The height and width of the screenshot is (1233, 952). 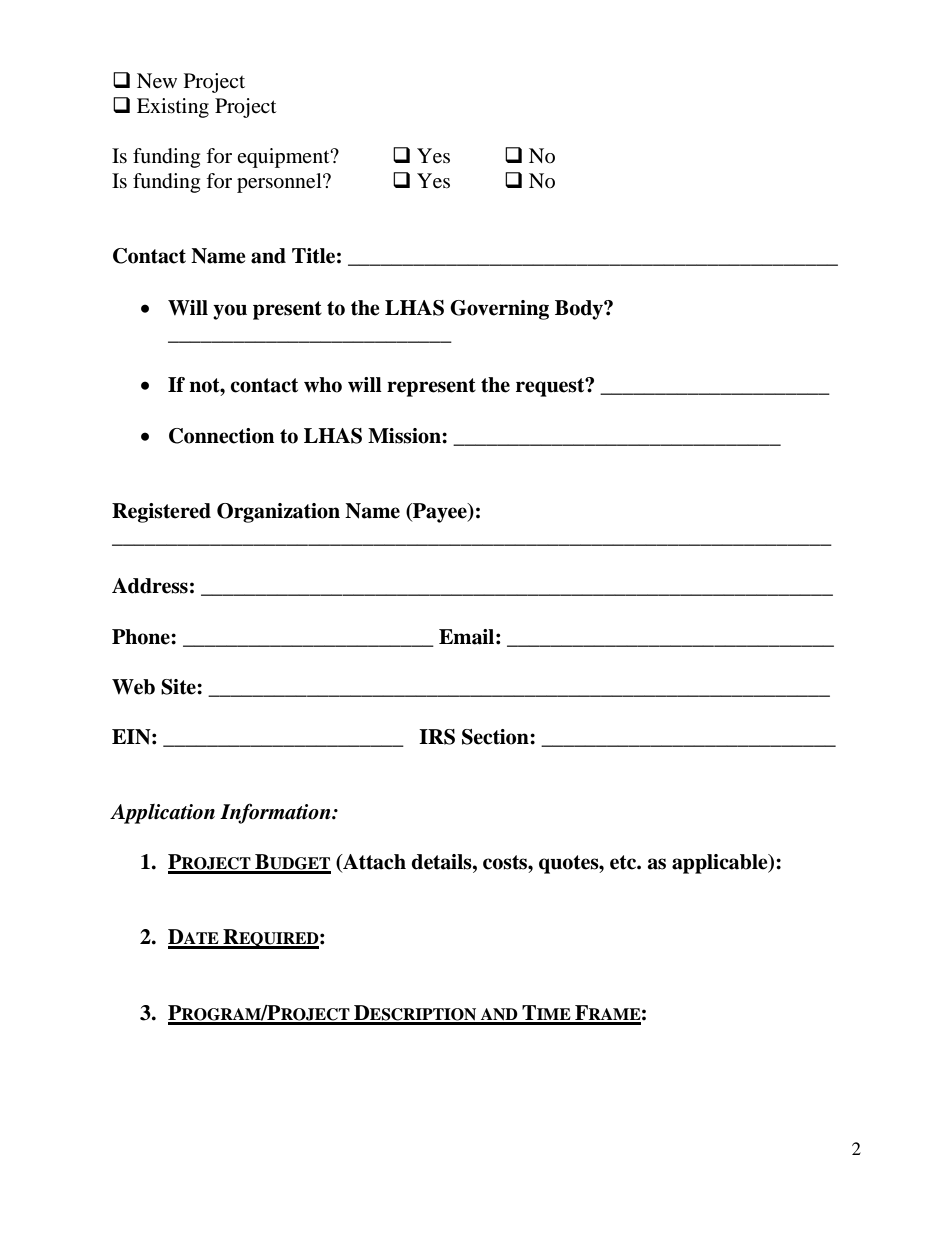 I want to click on Registered, so click(x=161, y=513).
